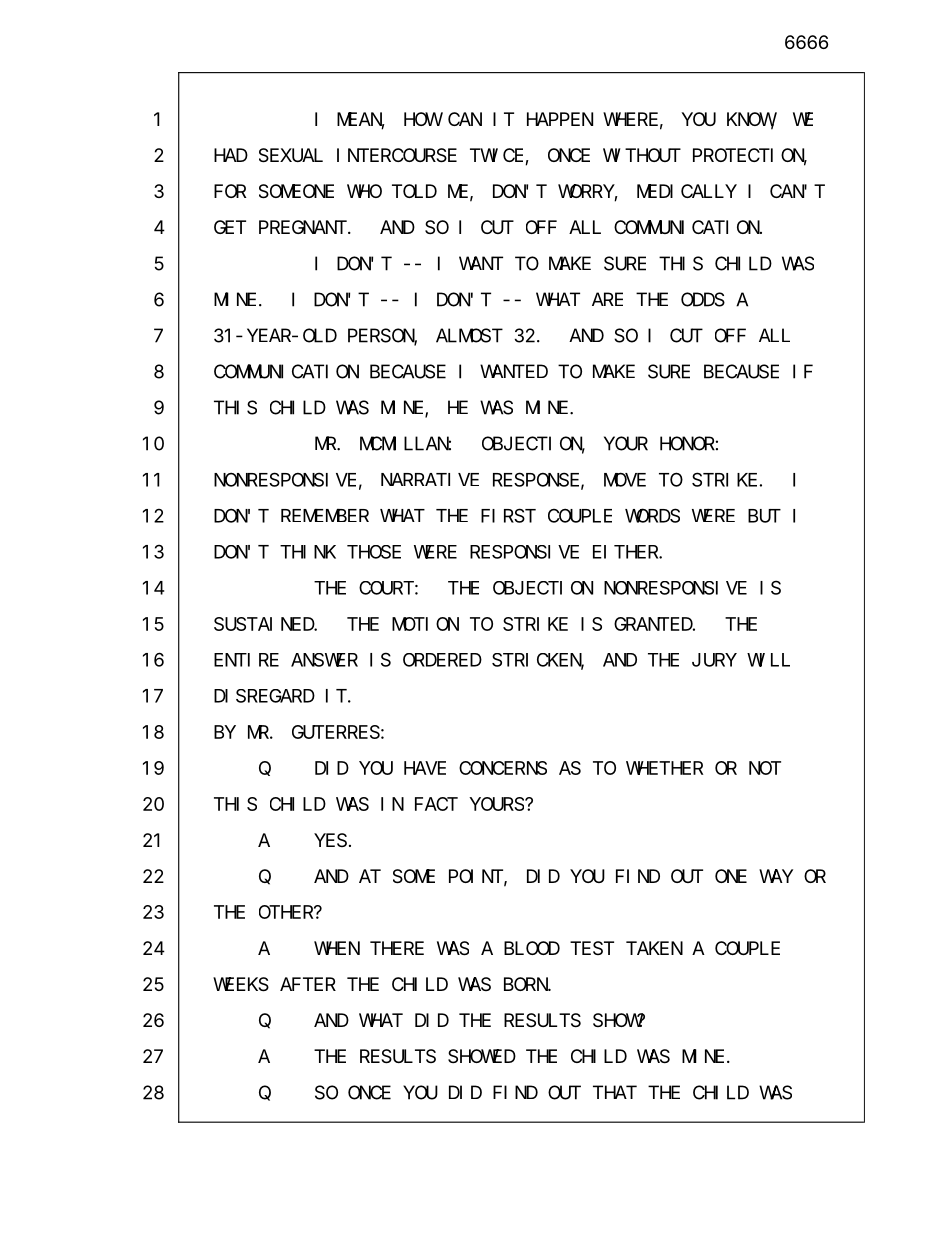 Image resolution: width=952 pixels, height=1233 pixels. I want to click on SEXUAL, so click(291, 156).
